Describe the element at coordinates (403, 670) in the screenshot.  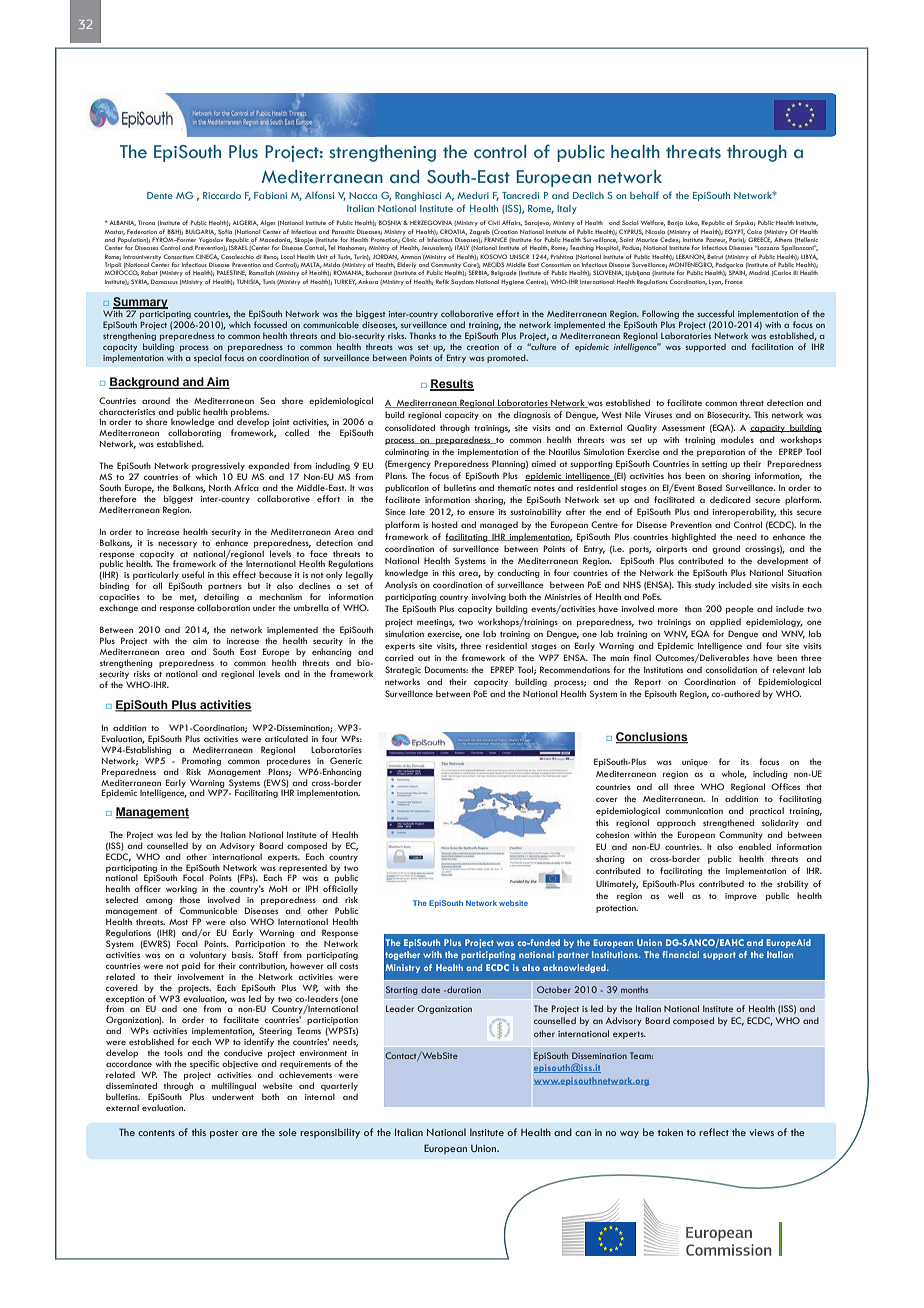
I see `Strategic` at that location.
